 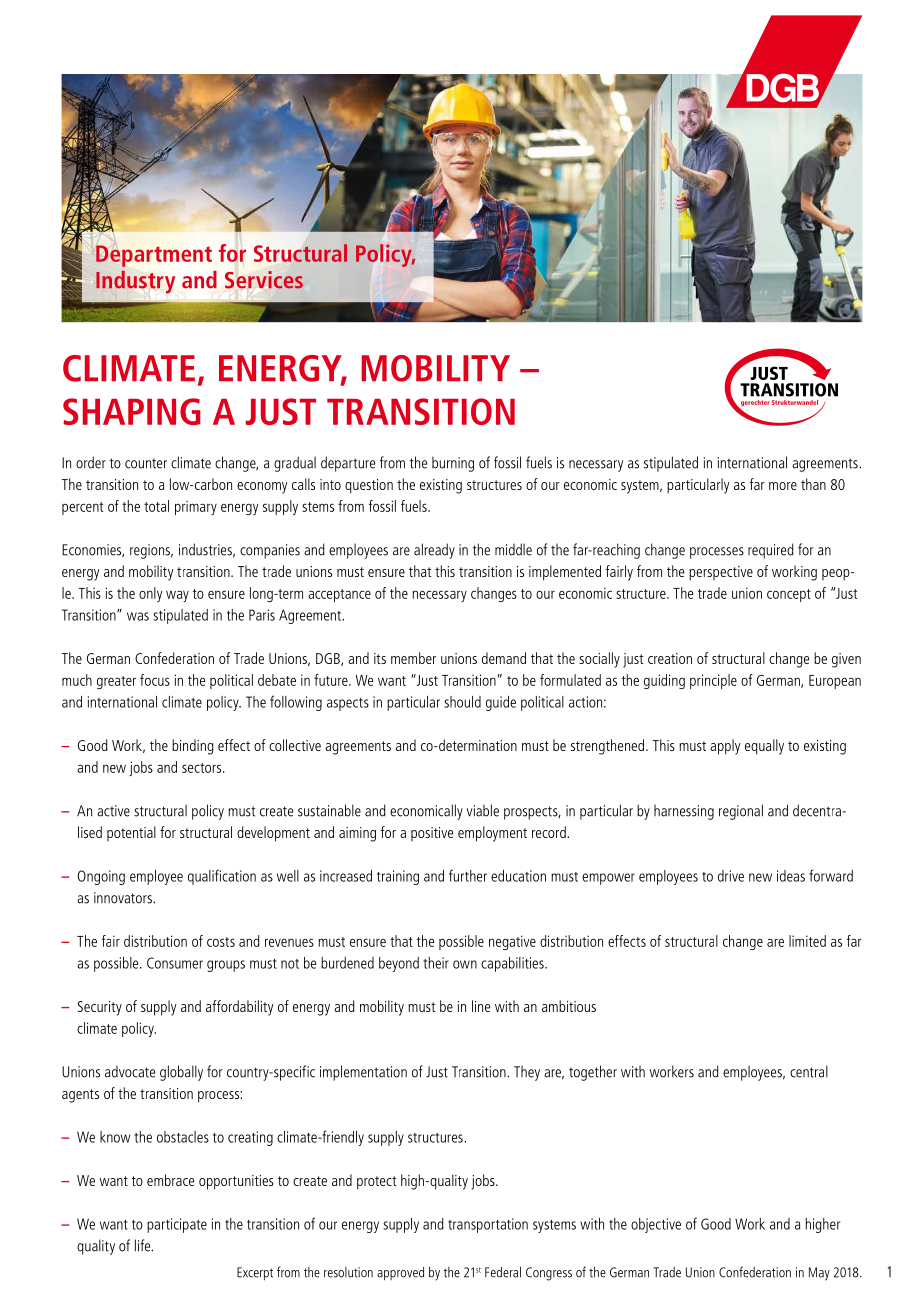 What do you see at coordinates (177, 1225) in the document?
I see `participate` at bounding box center [177, 1225].
